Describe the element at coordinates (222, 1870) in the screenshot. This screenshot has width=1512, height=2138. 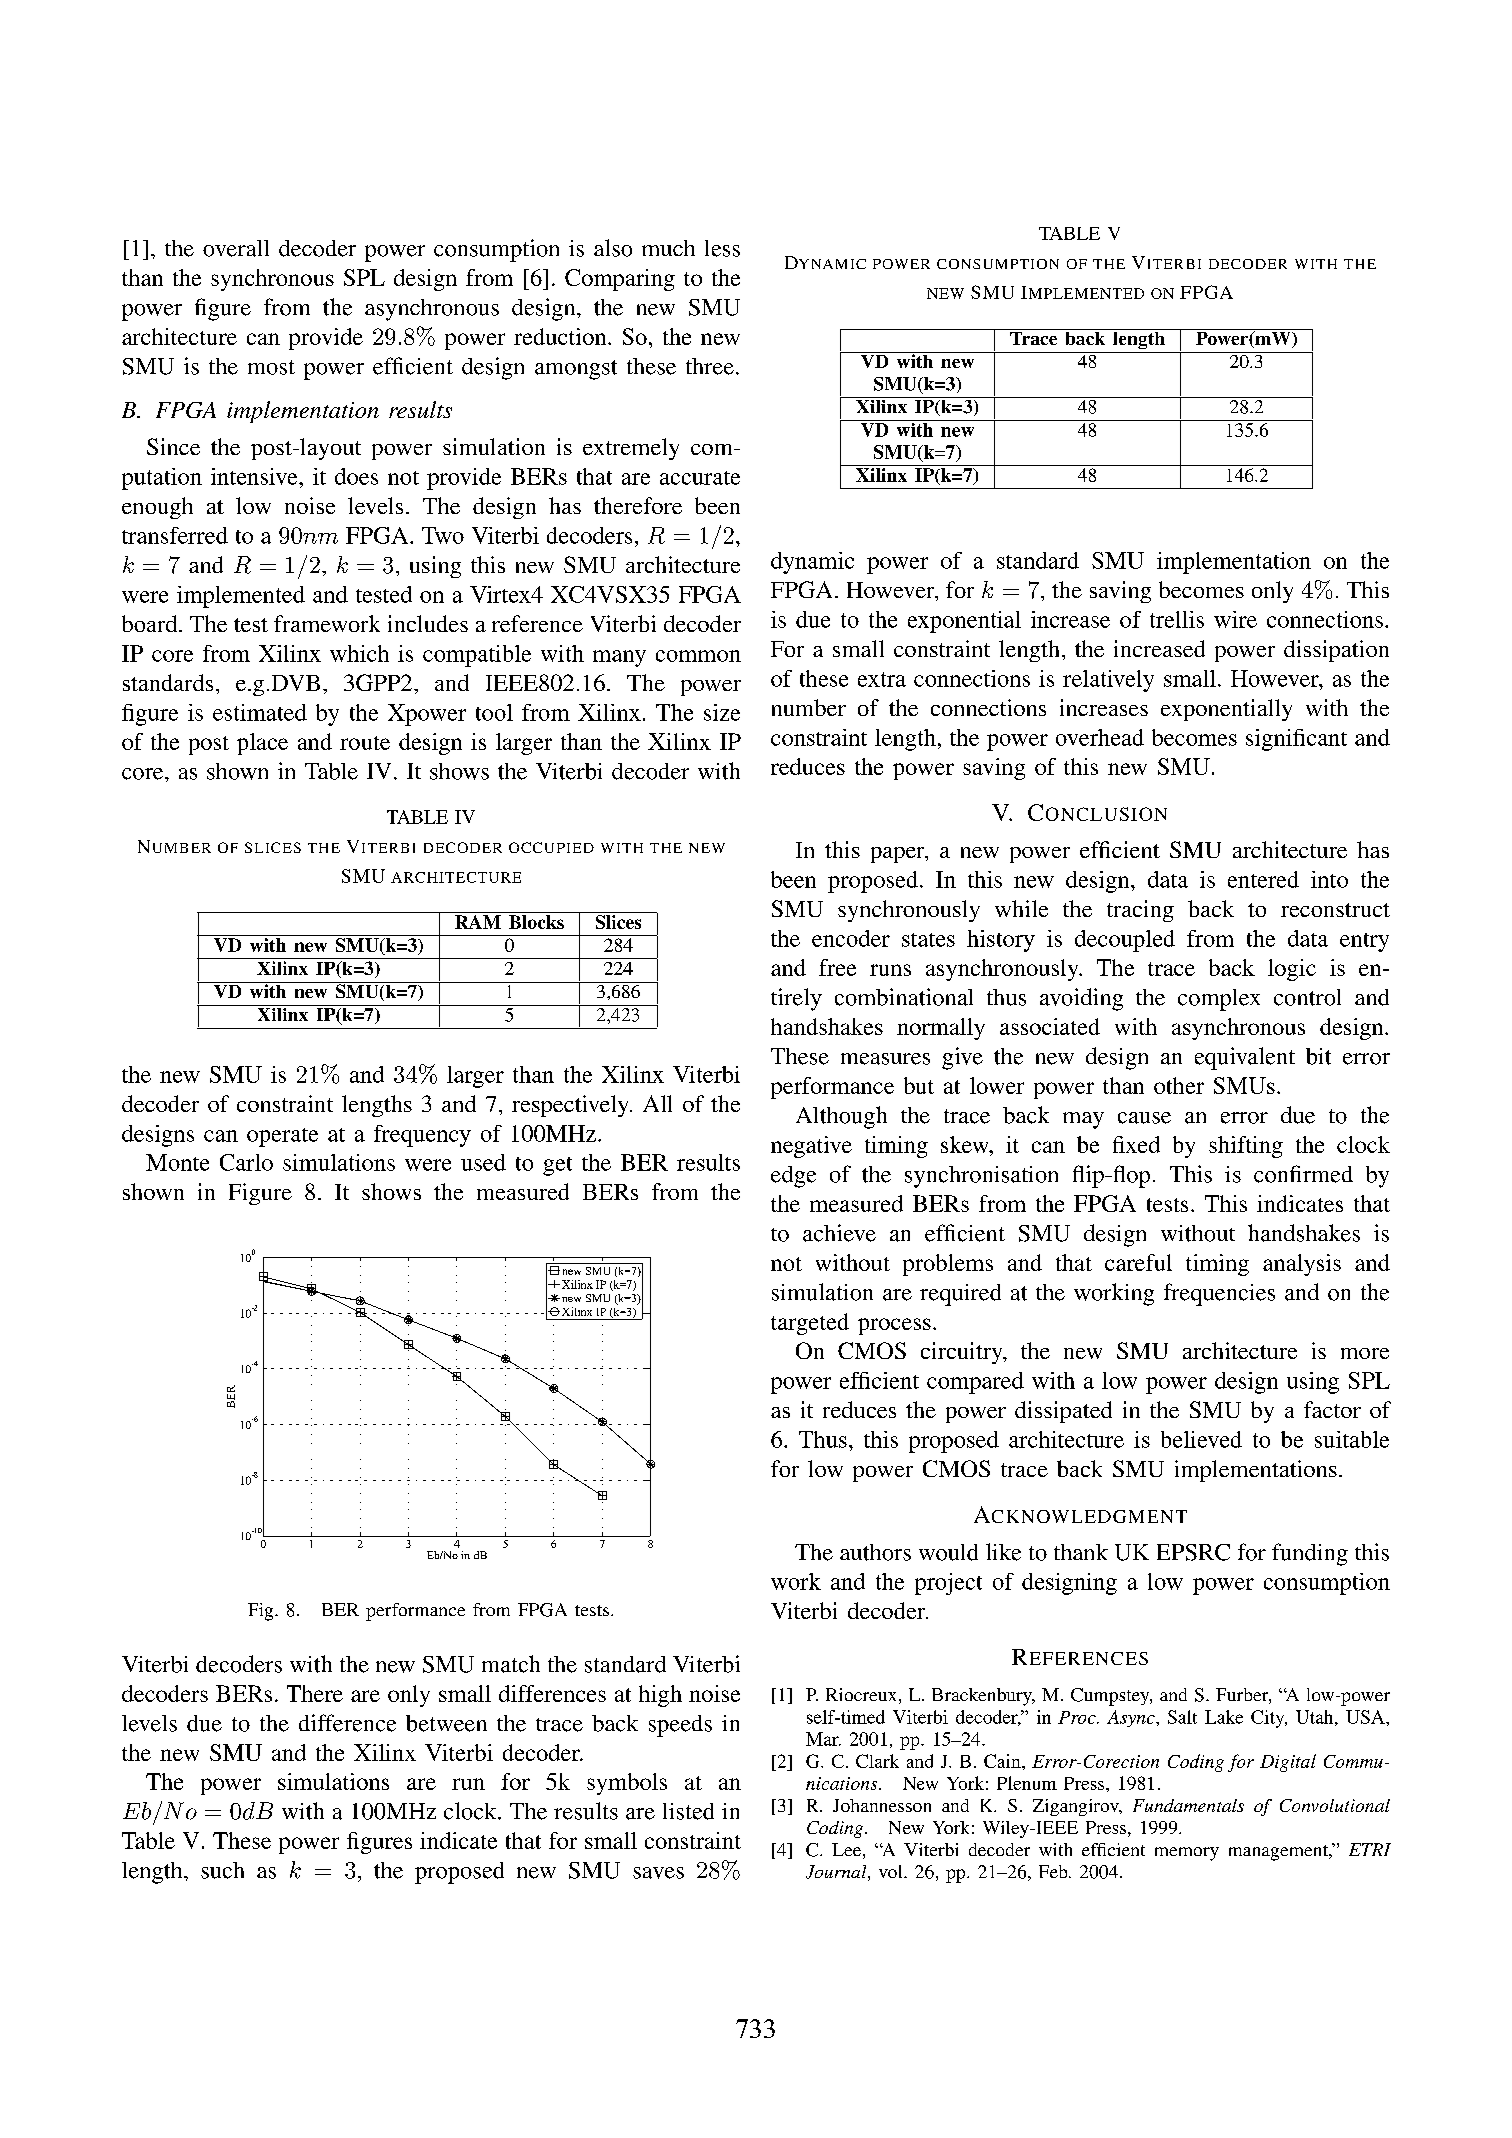
I see `such` at that location.
